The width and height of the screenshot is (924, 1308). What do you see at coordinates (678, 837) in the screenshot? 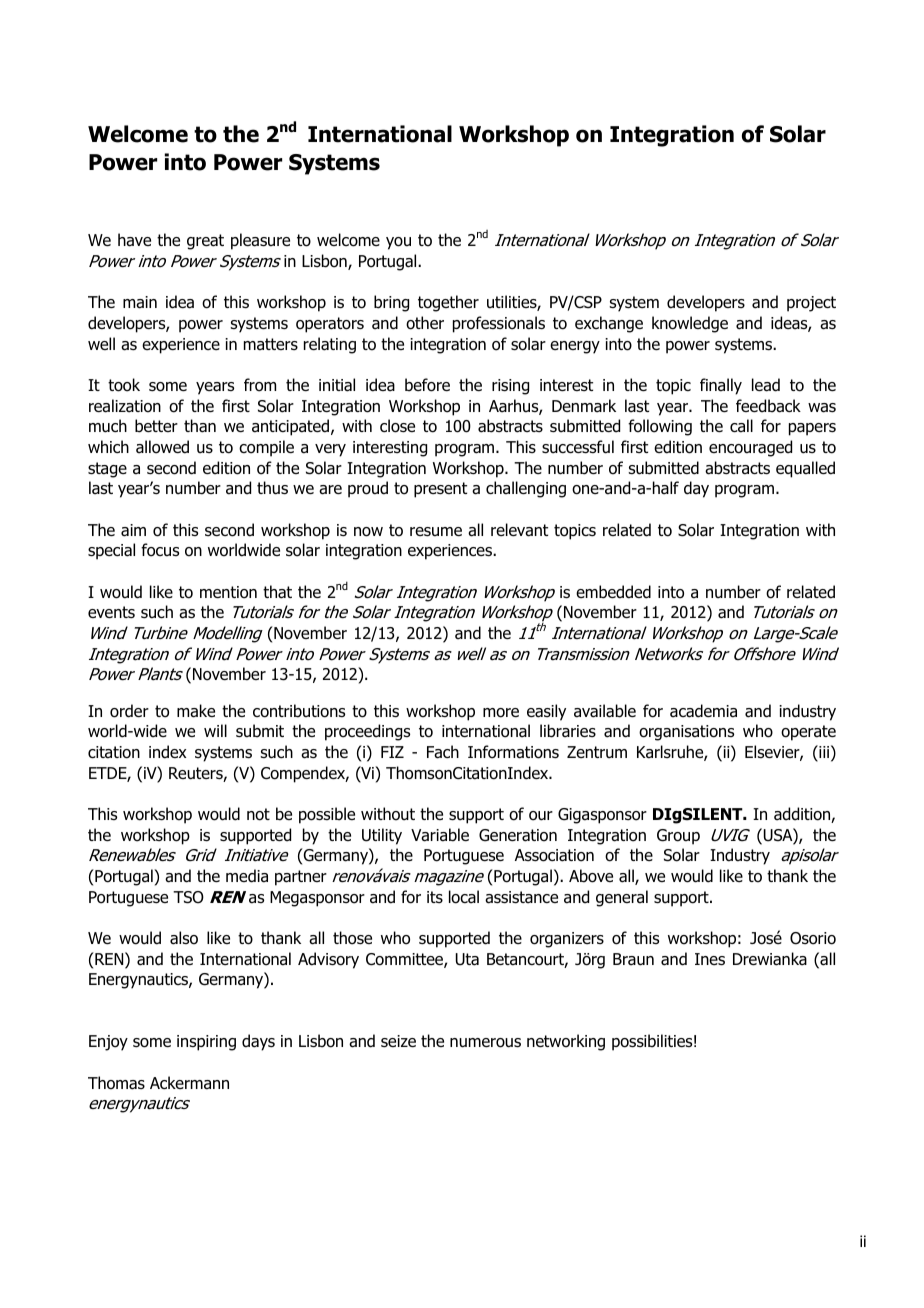
I see `Group` at bounding box center [678, 837].
